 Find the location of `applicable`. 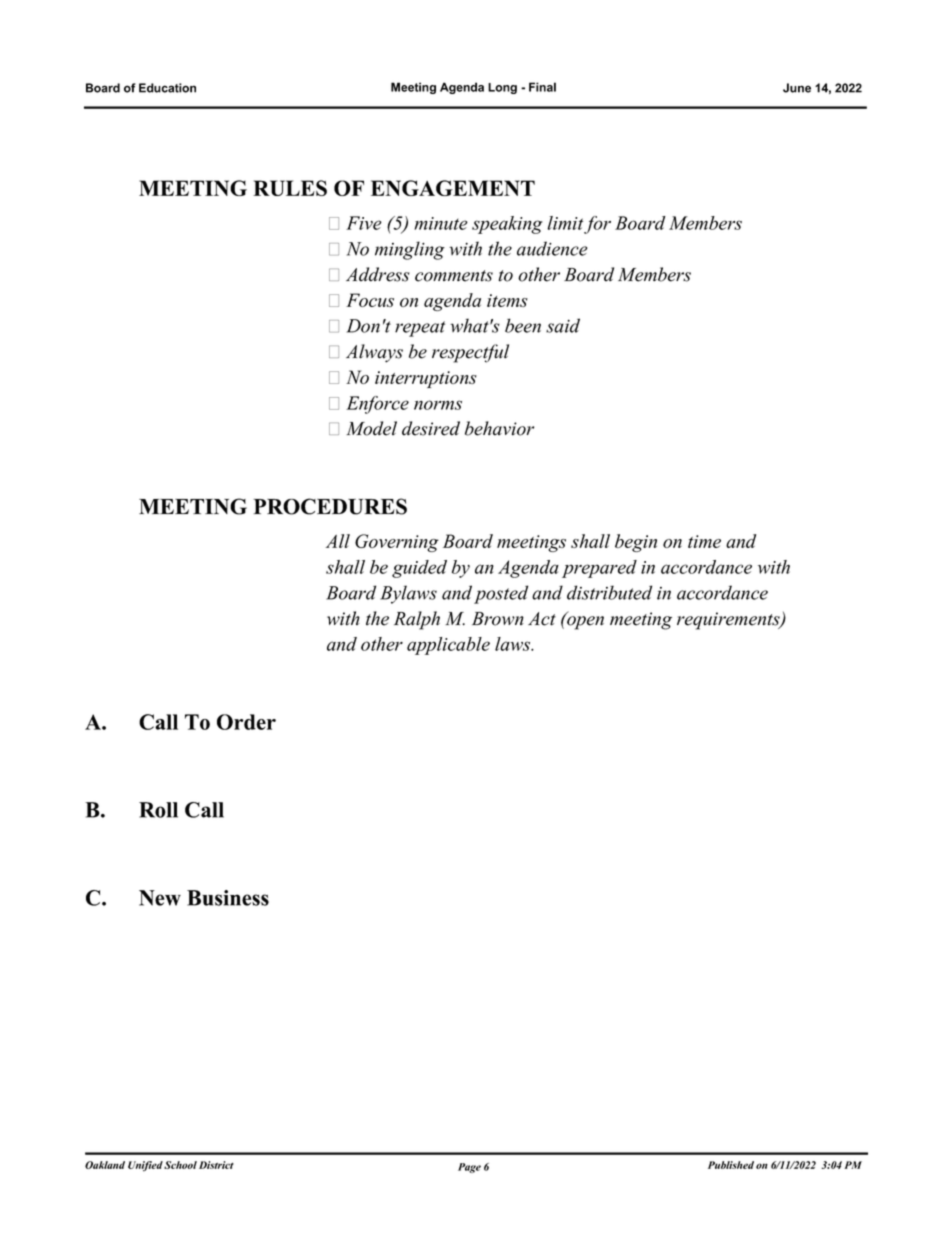

applicable is located at coordinates (448, 646).
